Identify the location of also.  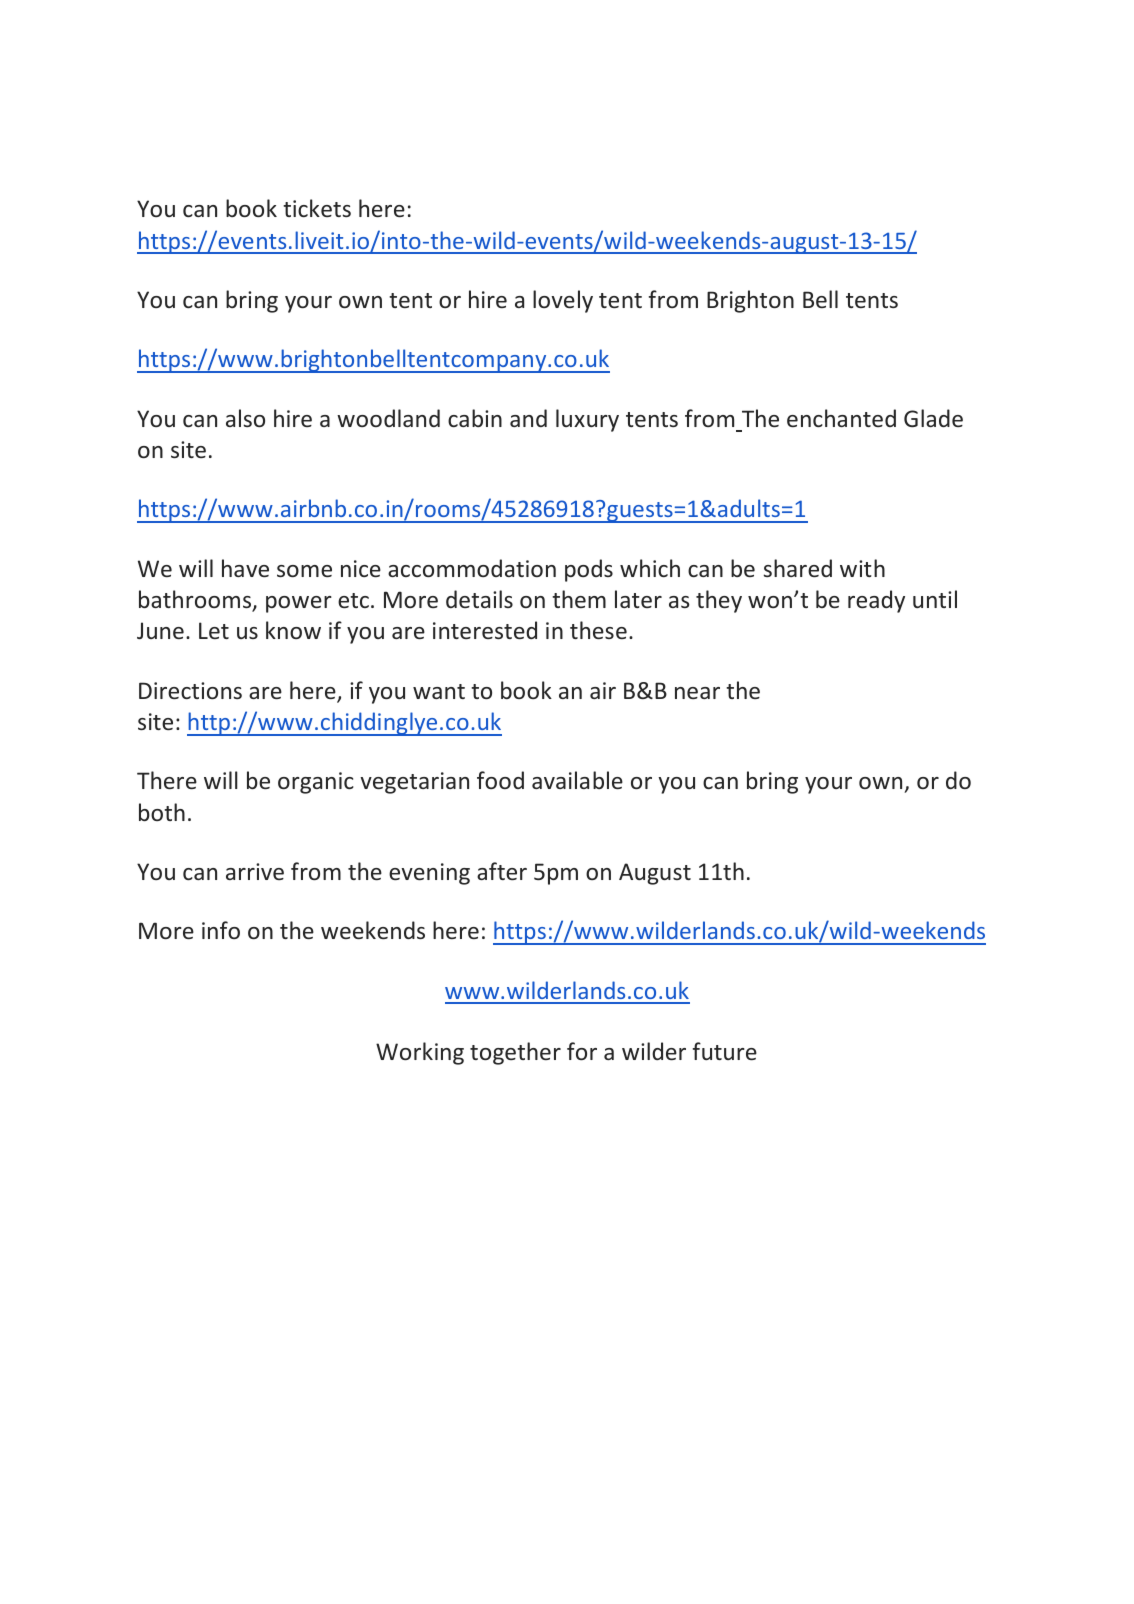
(245, 418).
